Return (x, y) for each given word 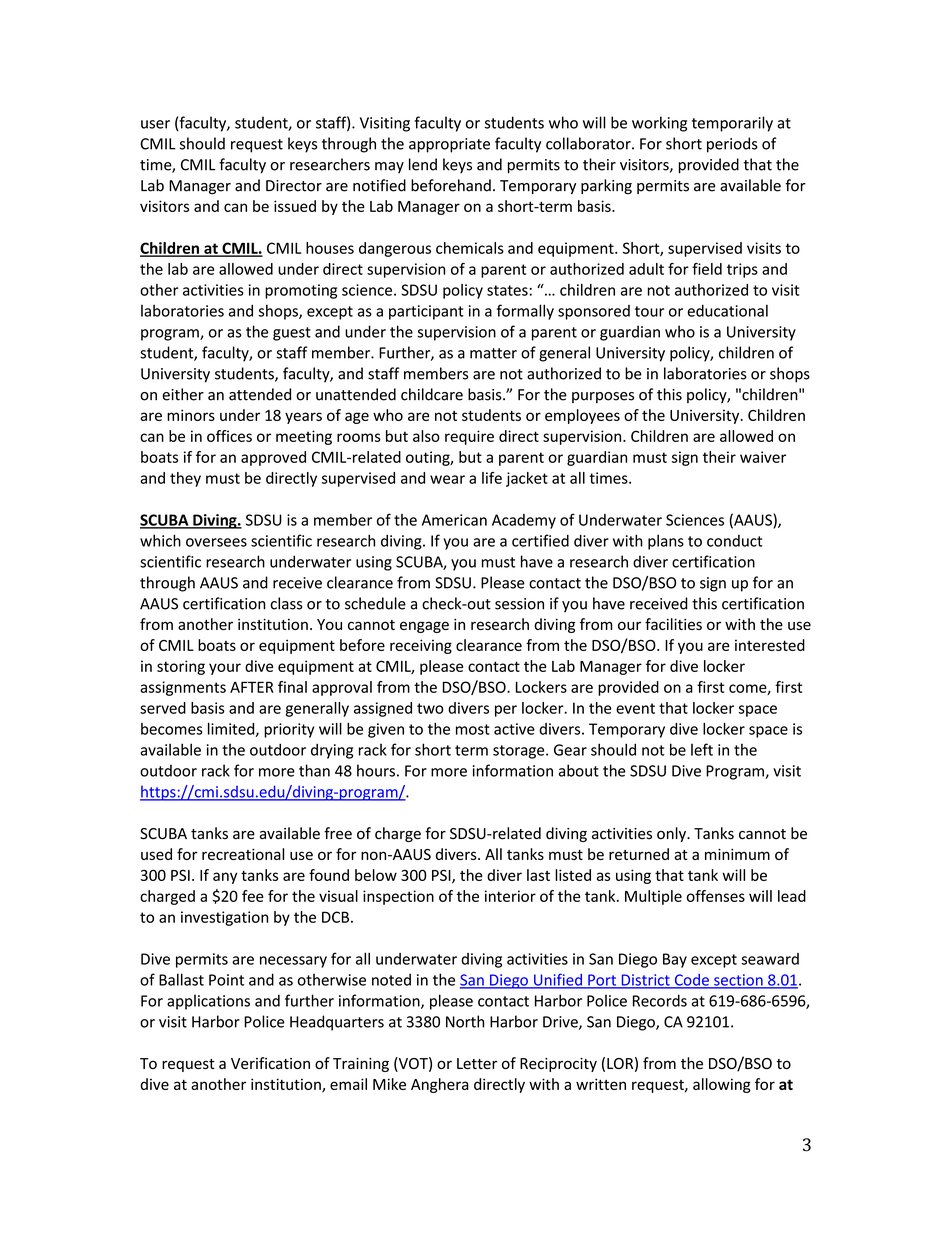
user (155, 124)
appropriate (449, 145)
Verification (270, 1063)
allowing (722, 1085)
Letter (477, 1063)
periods (732, 145)
